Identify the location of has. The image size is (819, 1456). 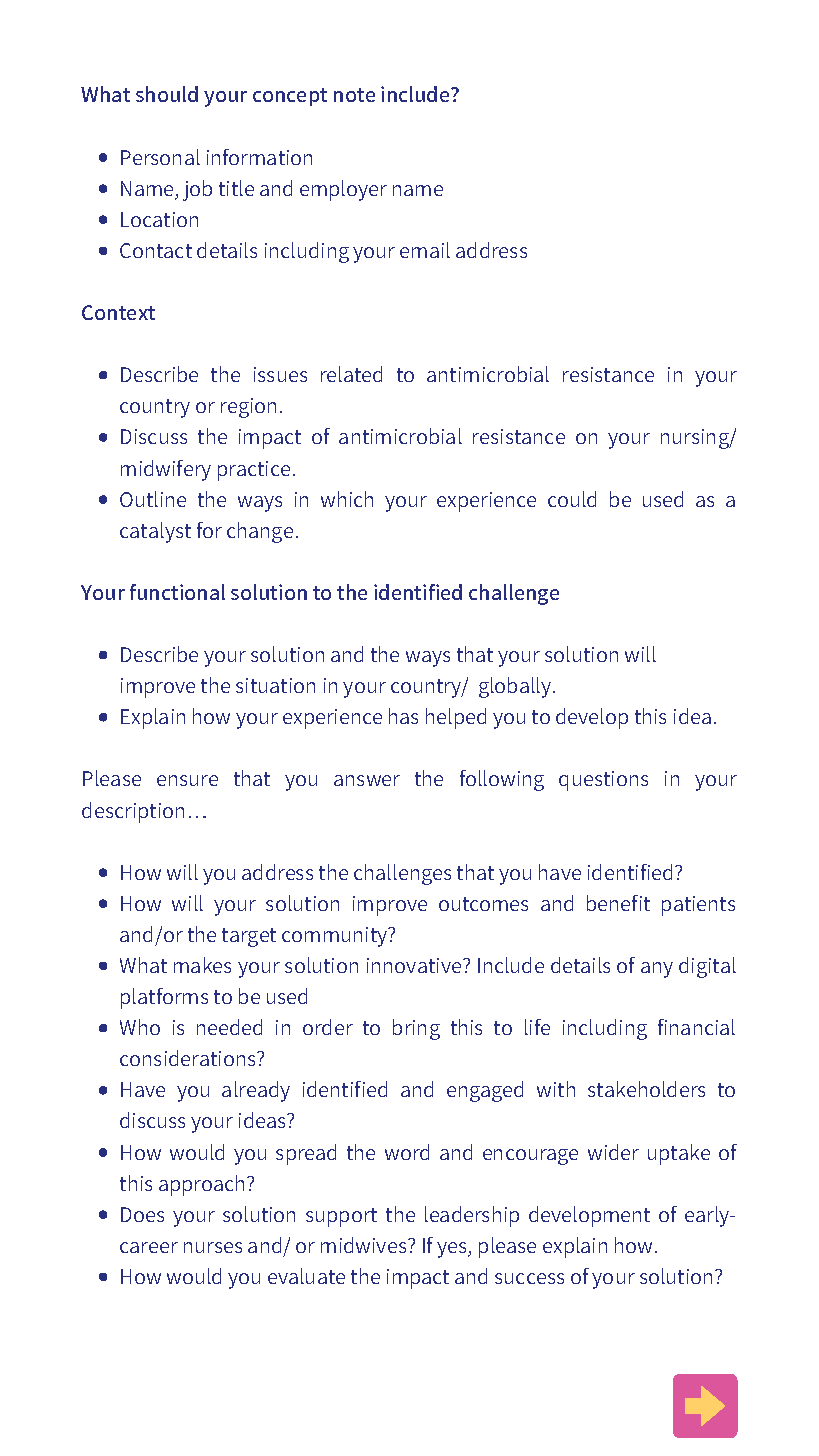
(403, 716).
